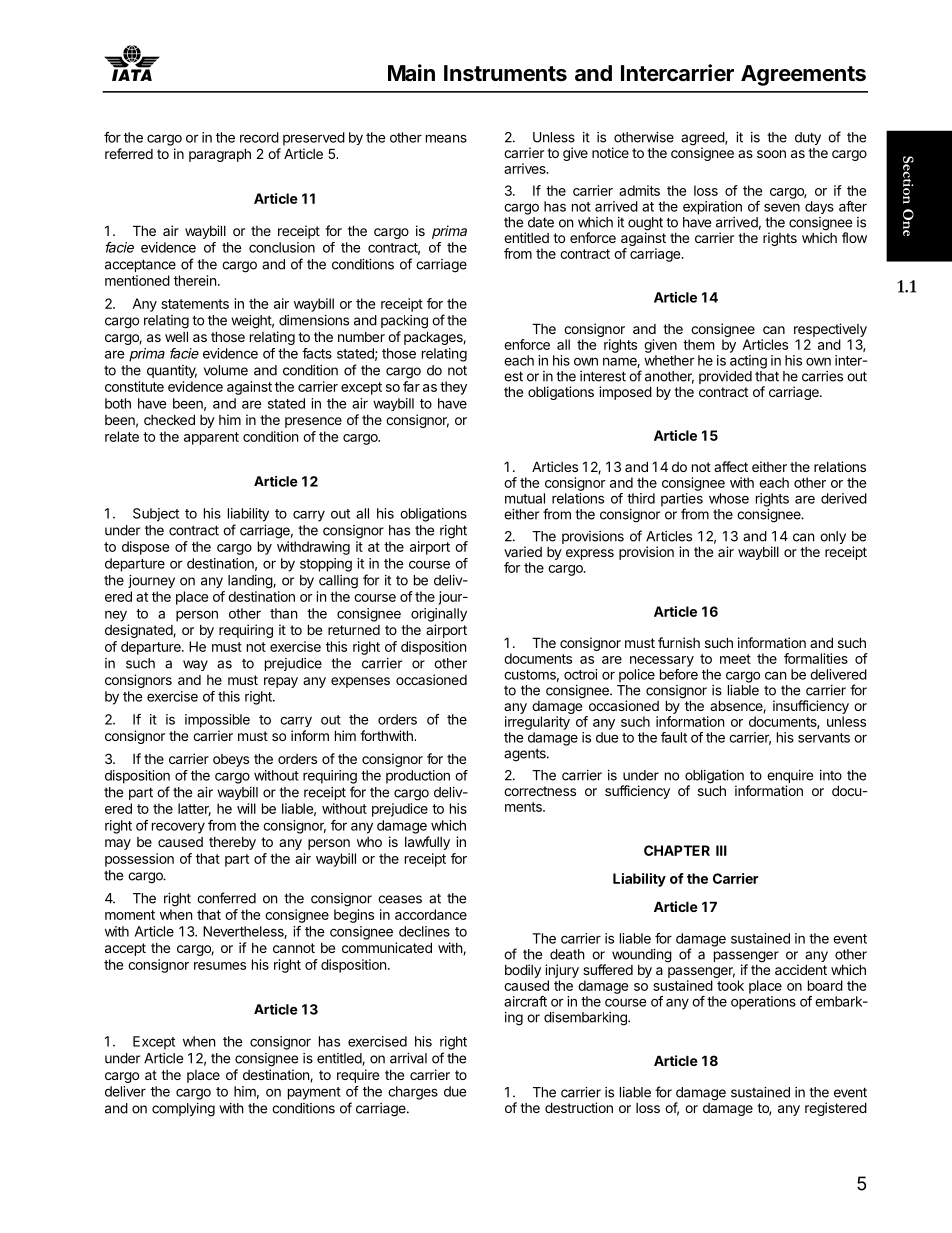  Describe the element at coordinates (183, 1110) in the screenshot. I see `complying` at that location.
